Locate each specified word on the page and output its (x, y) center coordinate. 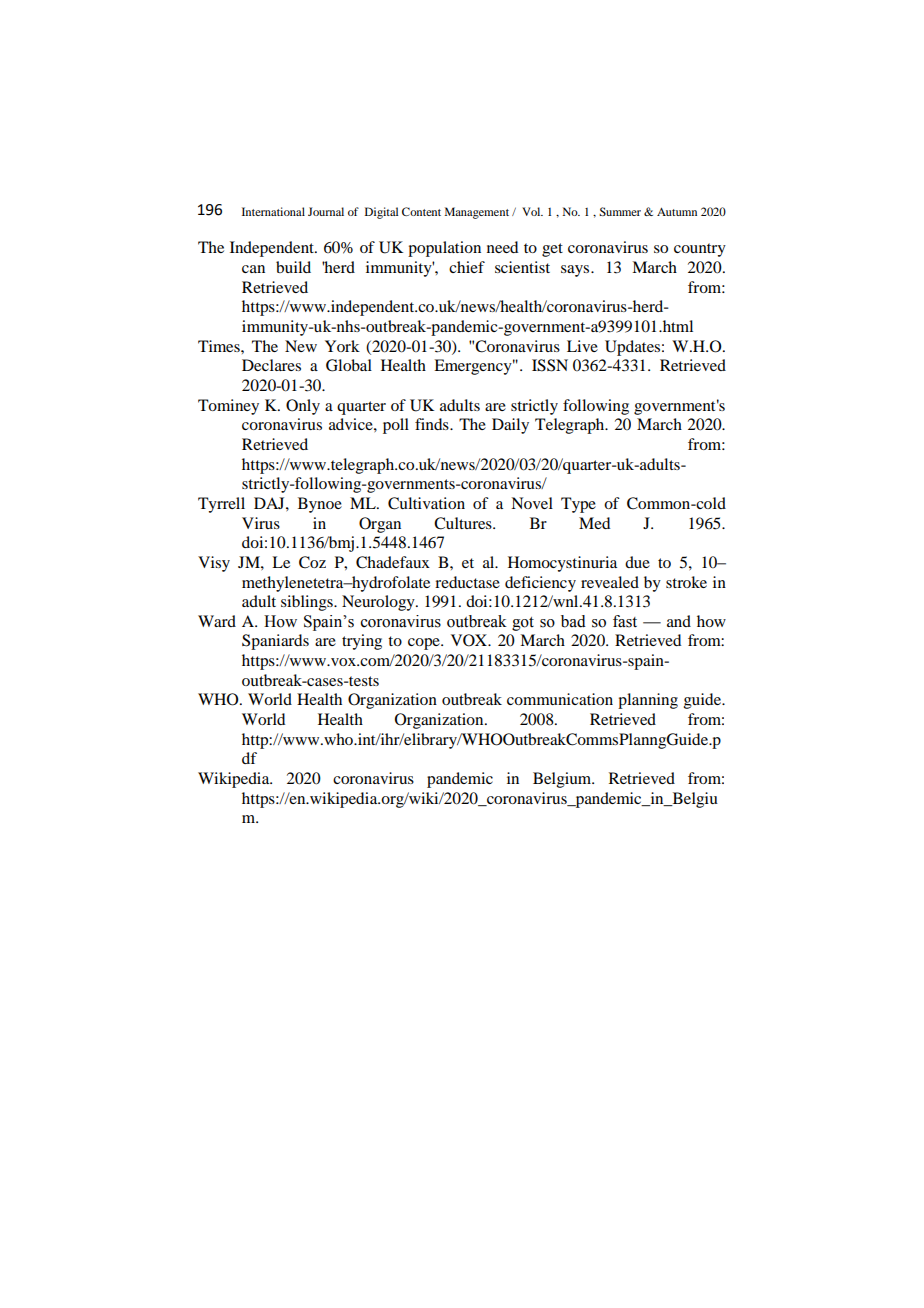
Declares (271, 365)
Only (303, 407)
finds (433, 424)
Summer (620, 211)
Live (582, 346)
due (637, 562)
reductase (467, 582)
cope (425, 644)
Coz (312, 562)
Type (578, 505)
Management (477, 213)
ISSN (550, 365)
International (273, 211)
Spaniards (275, 642)
